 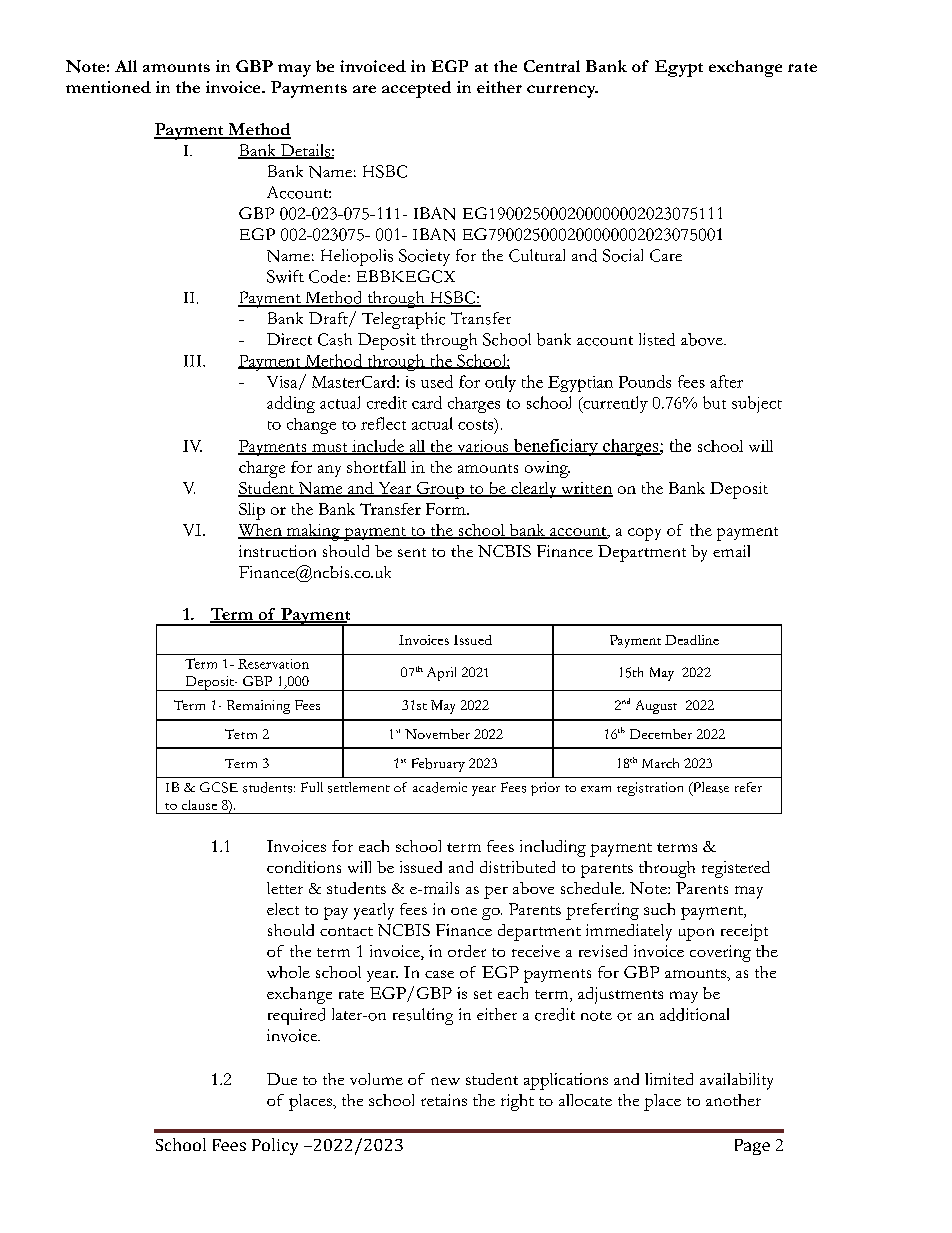 I want to click on February, so click(x=438, y=765).
